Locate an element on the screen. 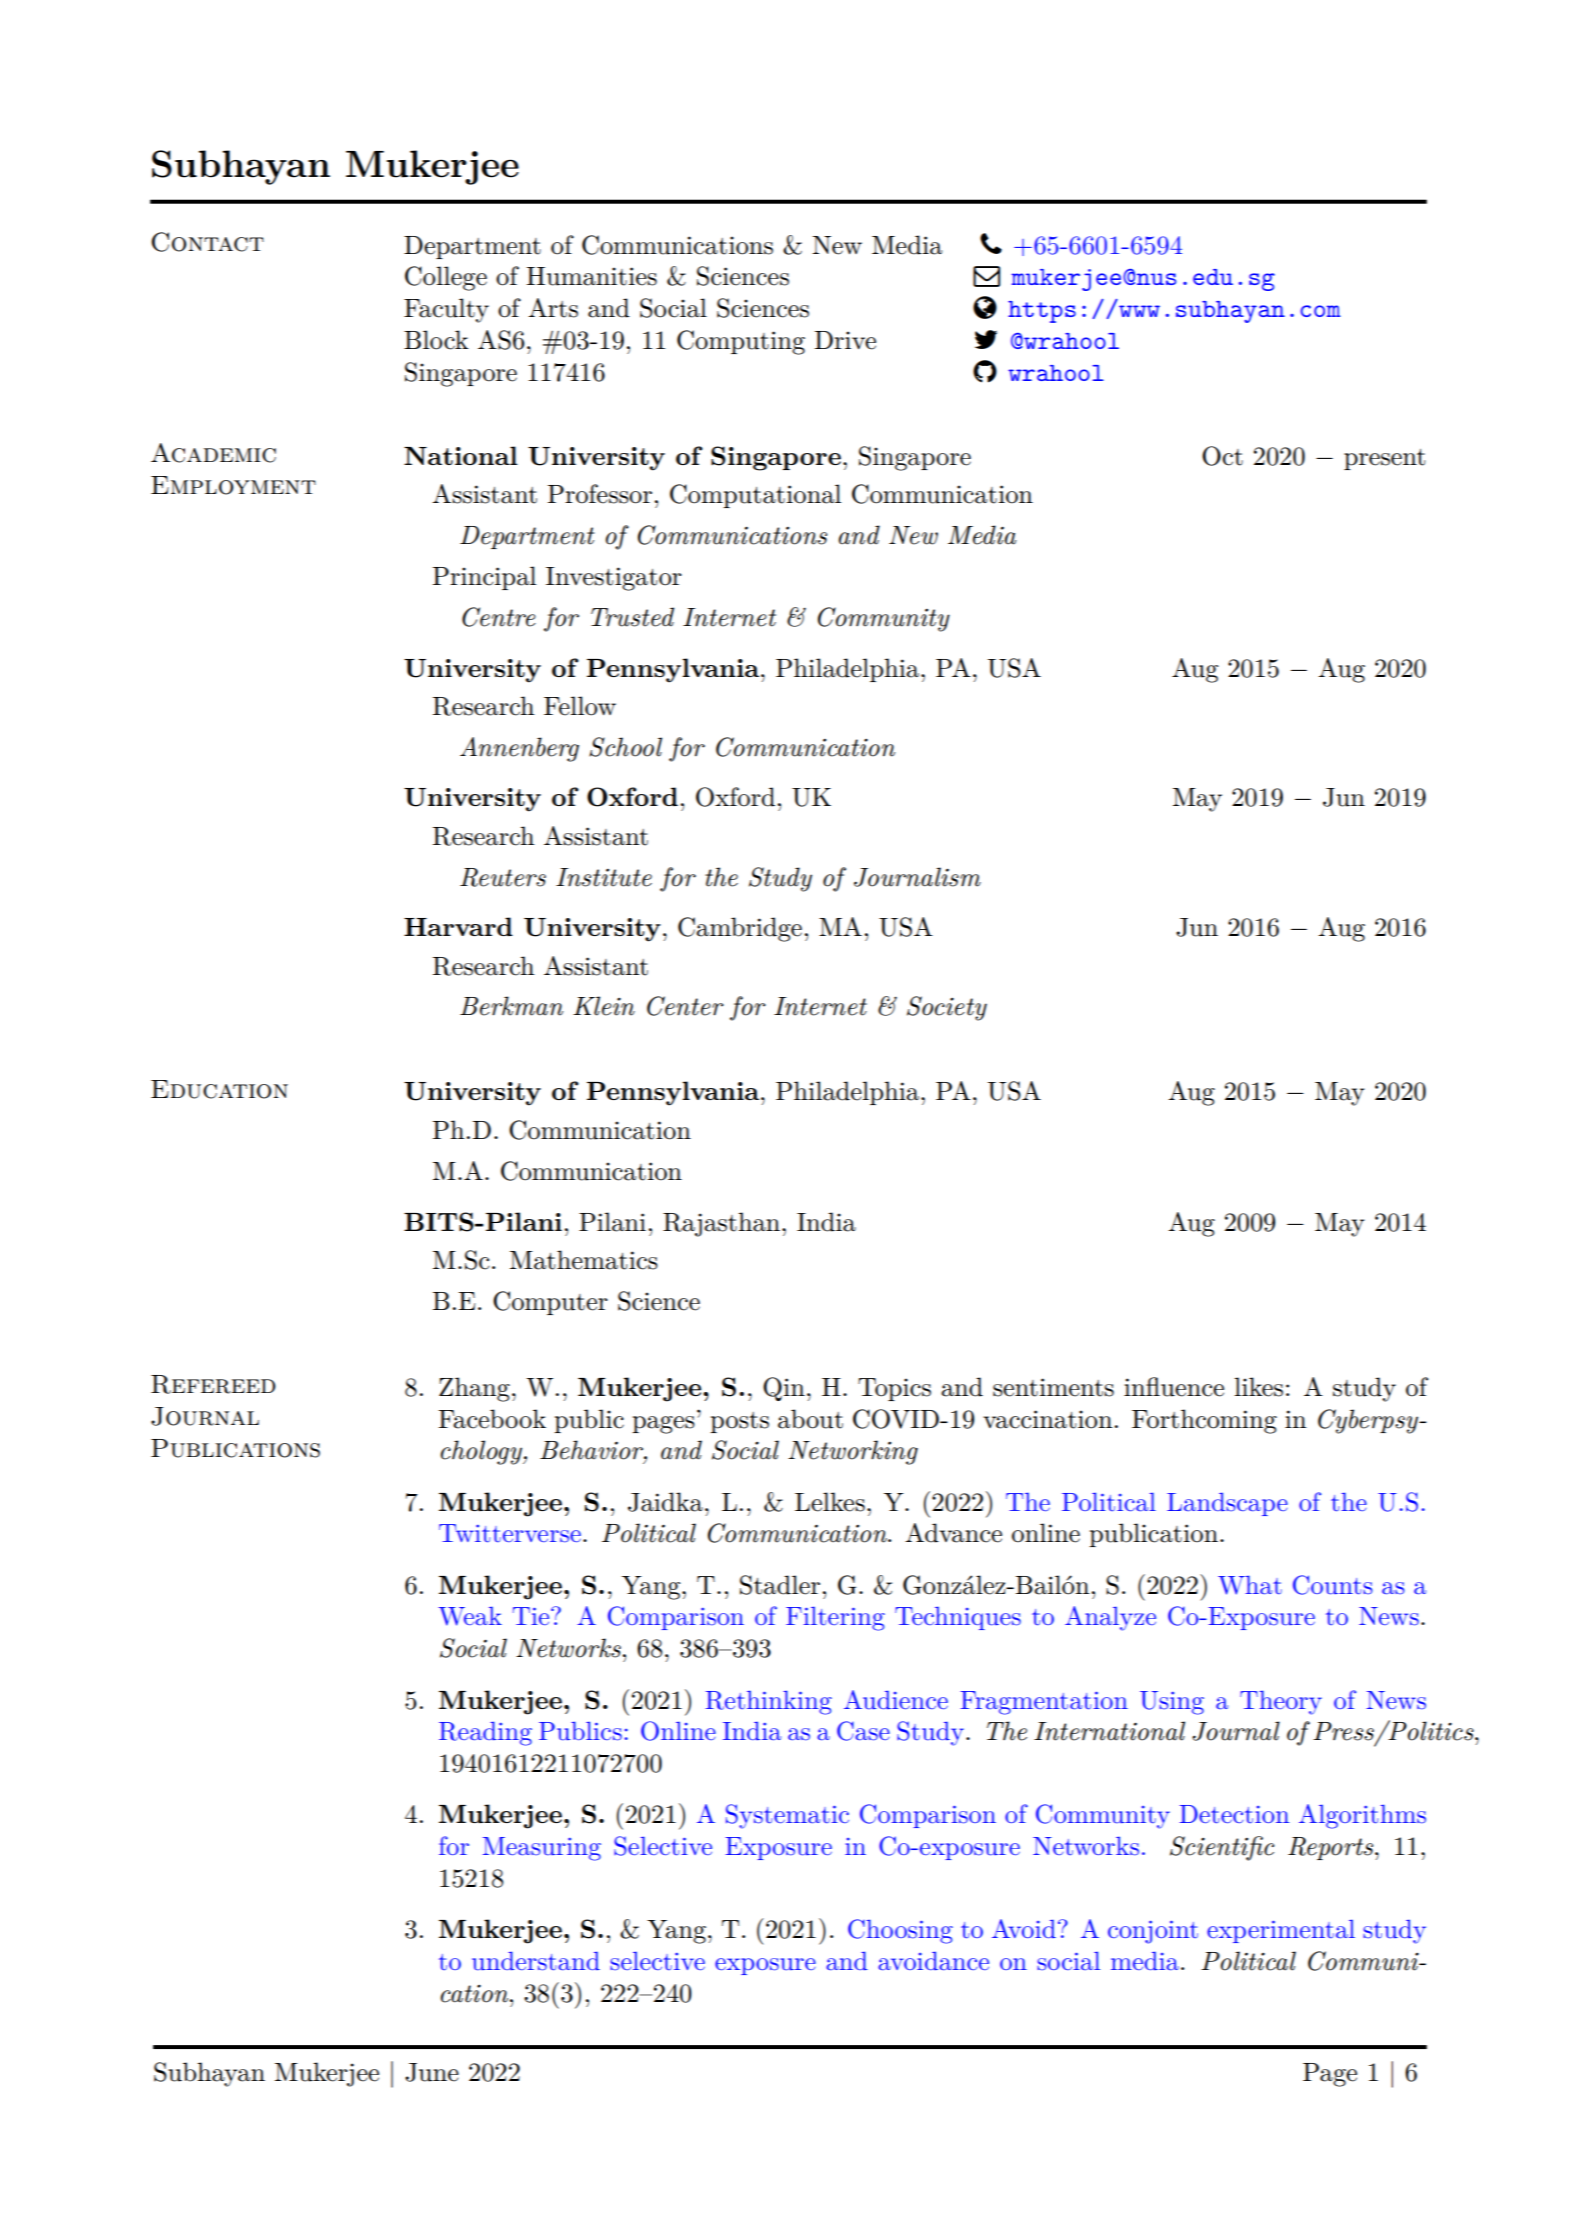 This screenshot has height=2231, width=1577. Rajasthan is located at coordinates (723, 1224).
